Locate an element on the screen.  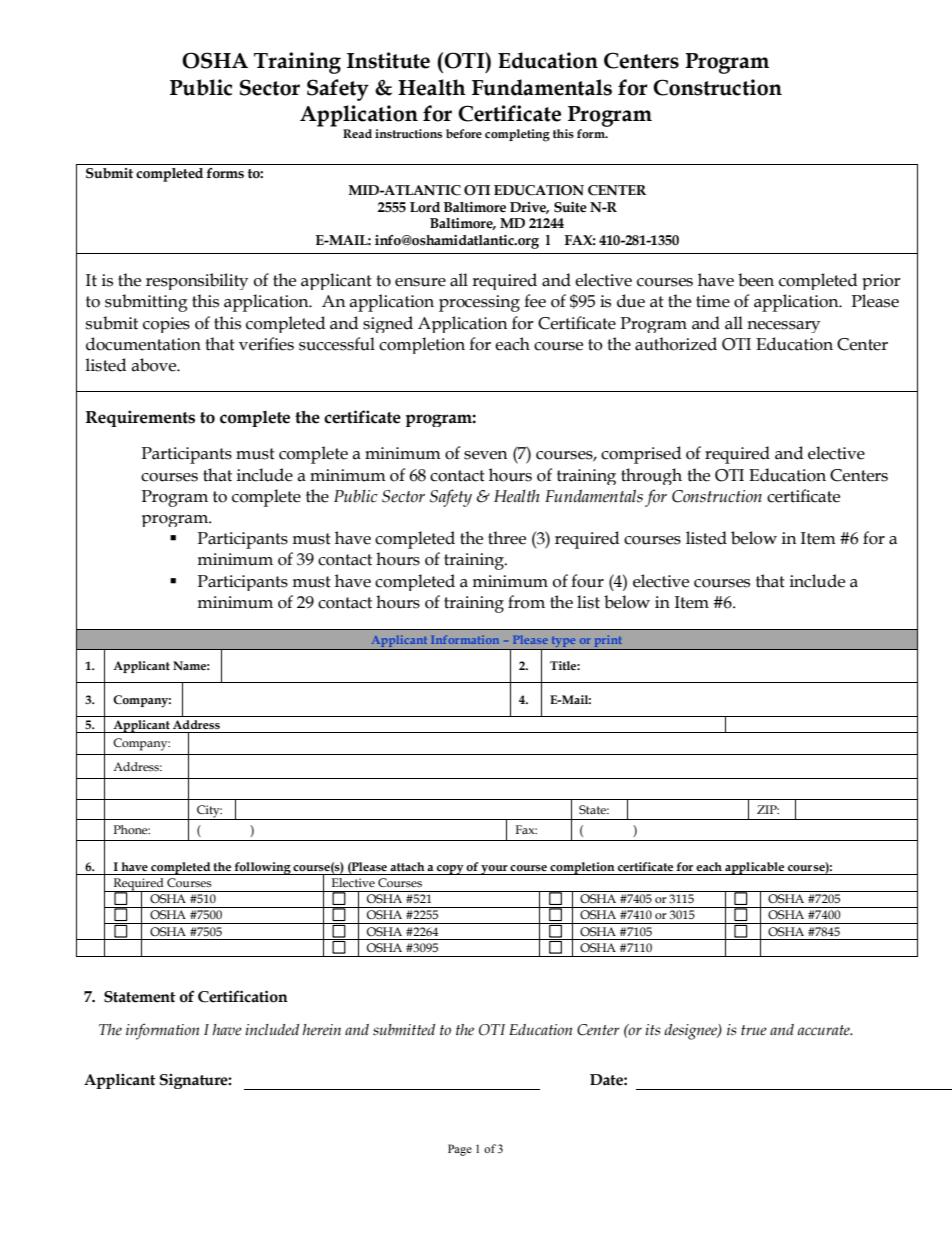
verifies is located at coordinates (266, 344).
